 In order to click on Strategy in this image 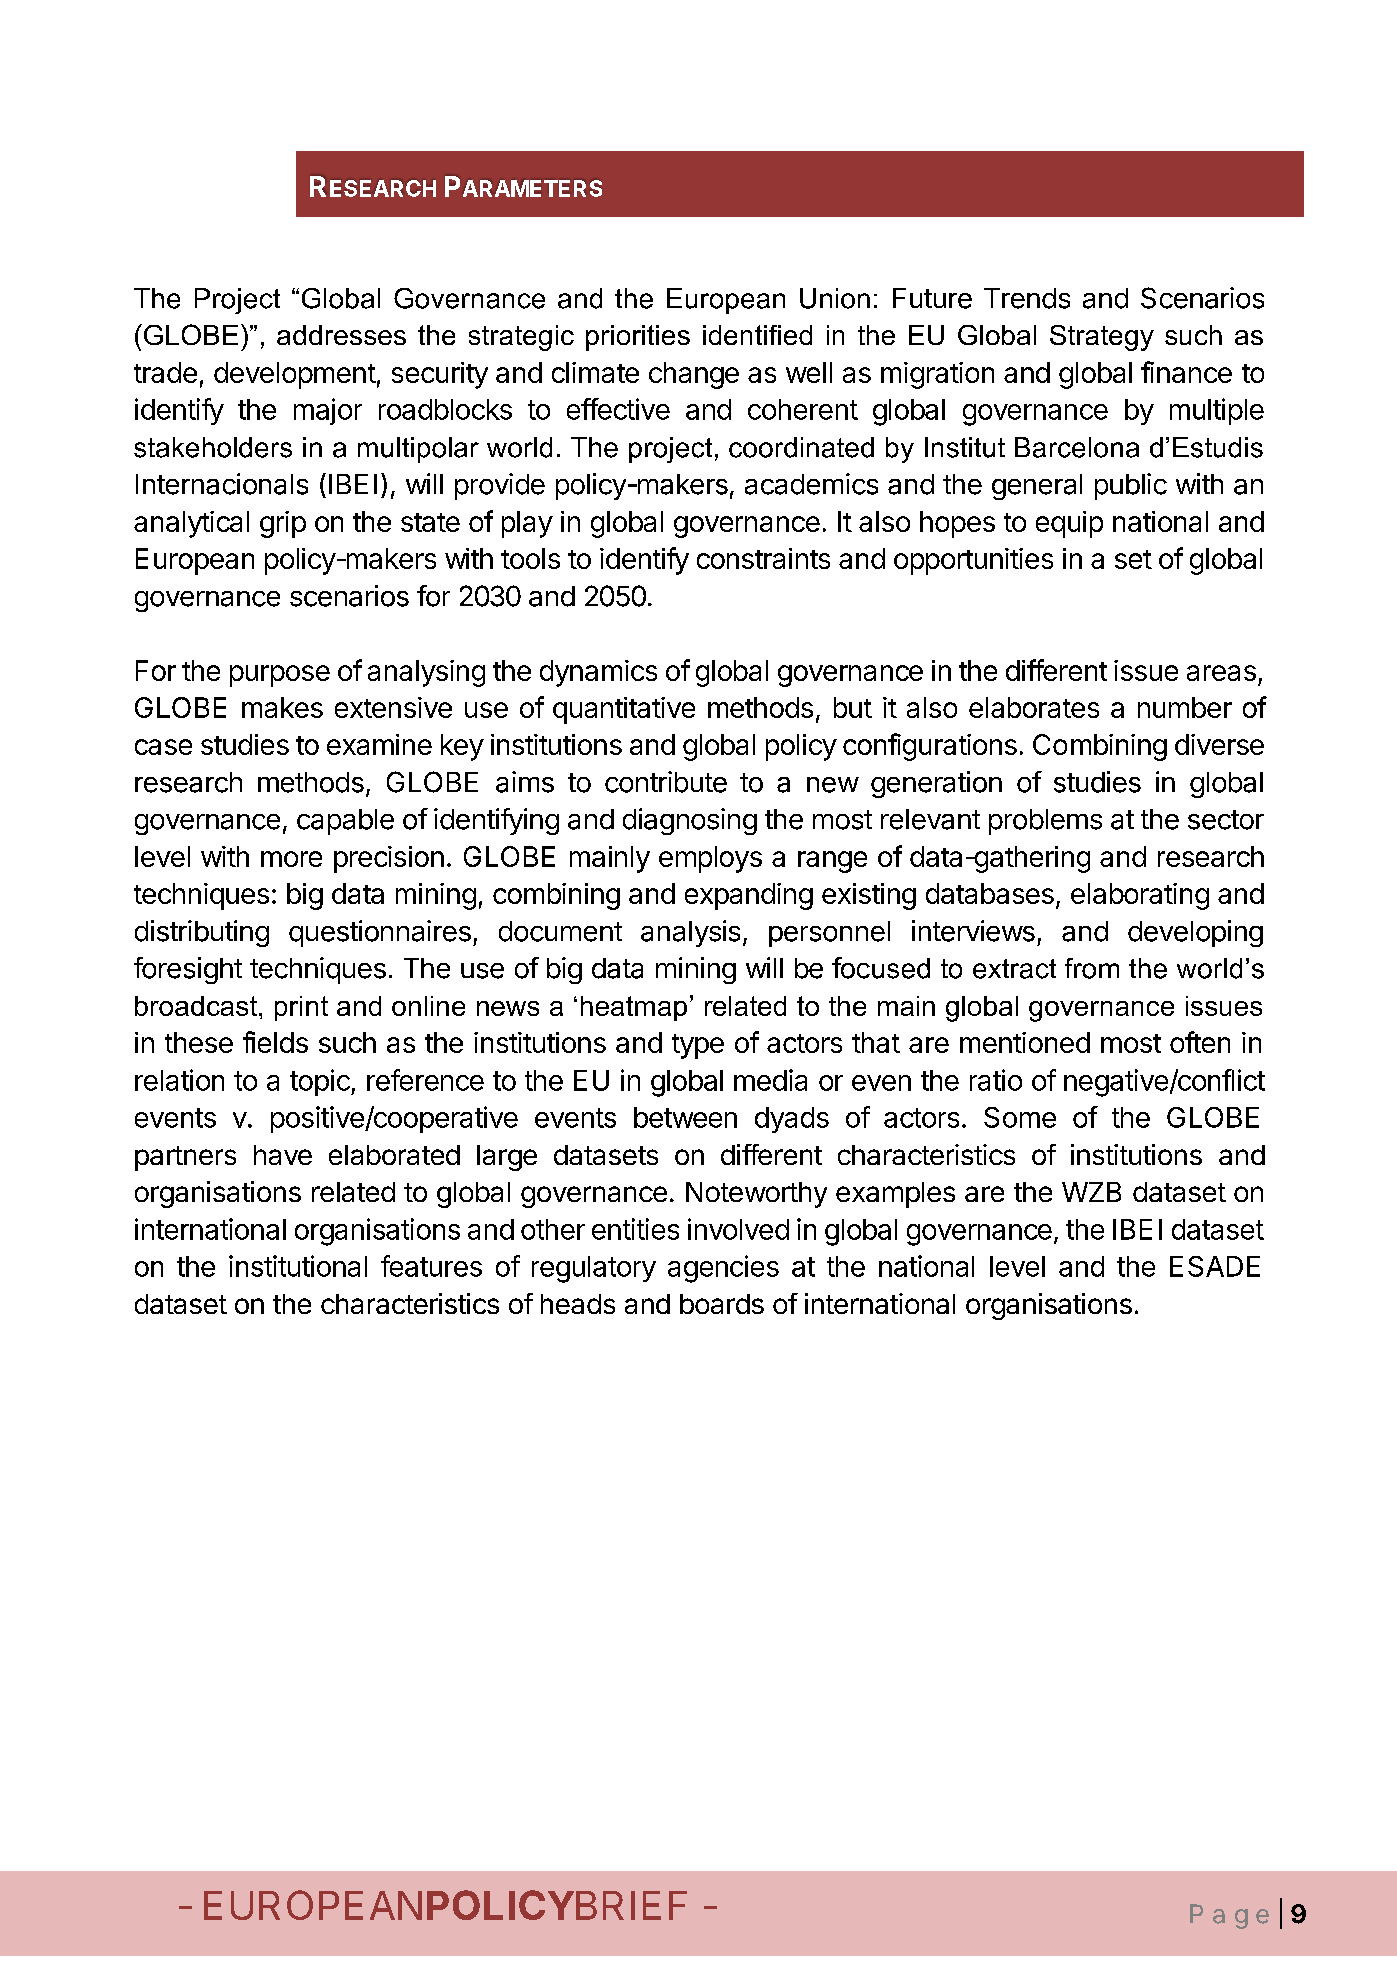, I will do `click(1102, 338)`.
